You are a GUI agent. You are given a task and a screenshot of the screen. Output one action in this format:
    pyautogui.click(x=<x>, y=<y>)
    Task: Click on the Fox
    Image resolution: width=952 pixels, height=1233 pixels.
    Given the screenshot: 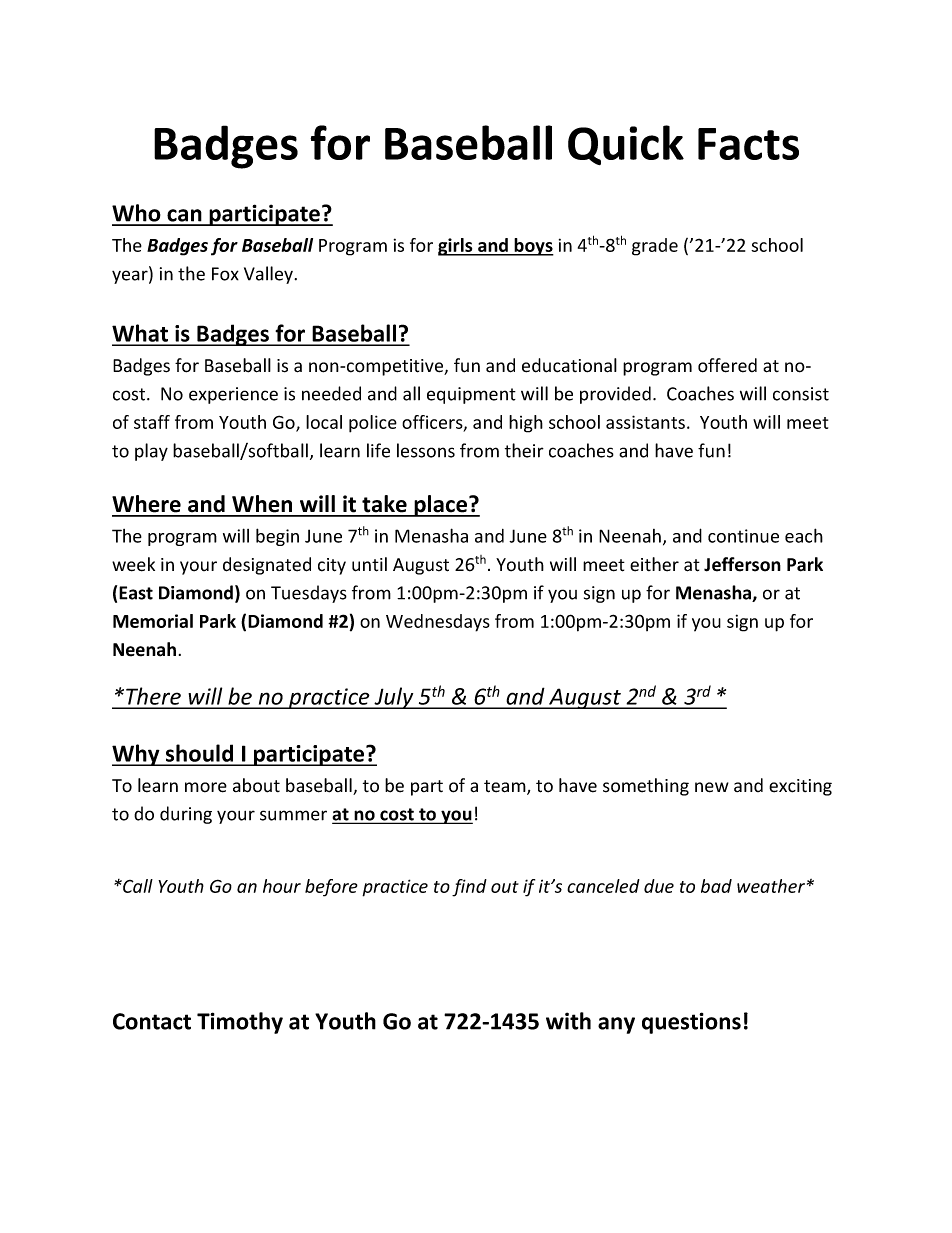 What is the action you would take?
    pyautogui.click(x=225, y=274)
